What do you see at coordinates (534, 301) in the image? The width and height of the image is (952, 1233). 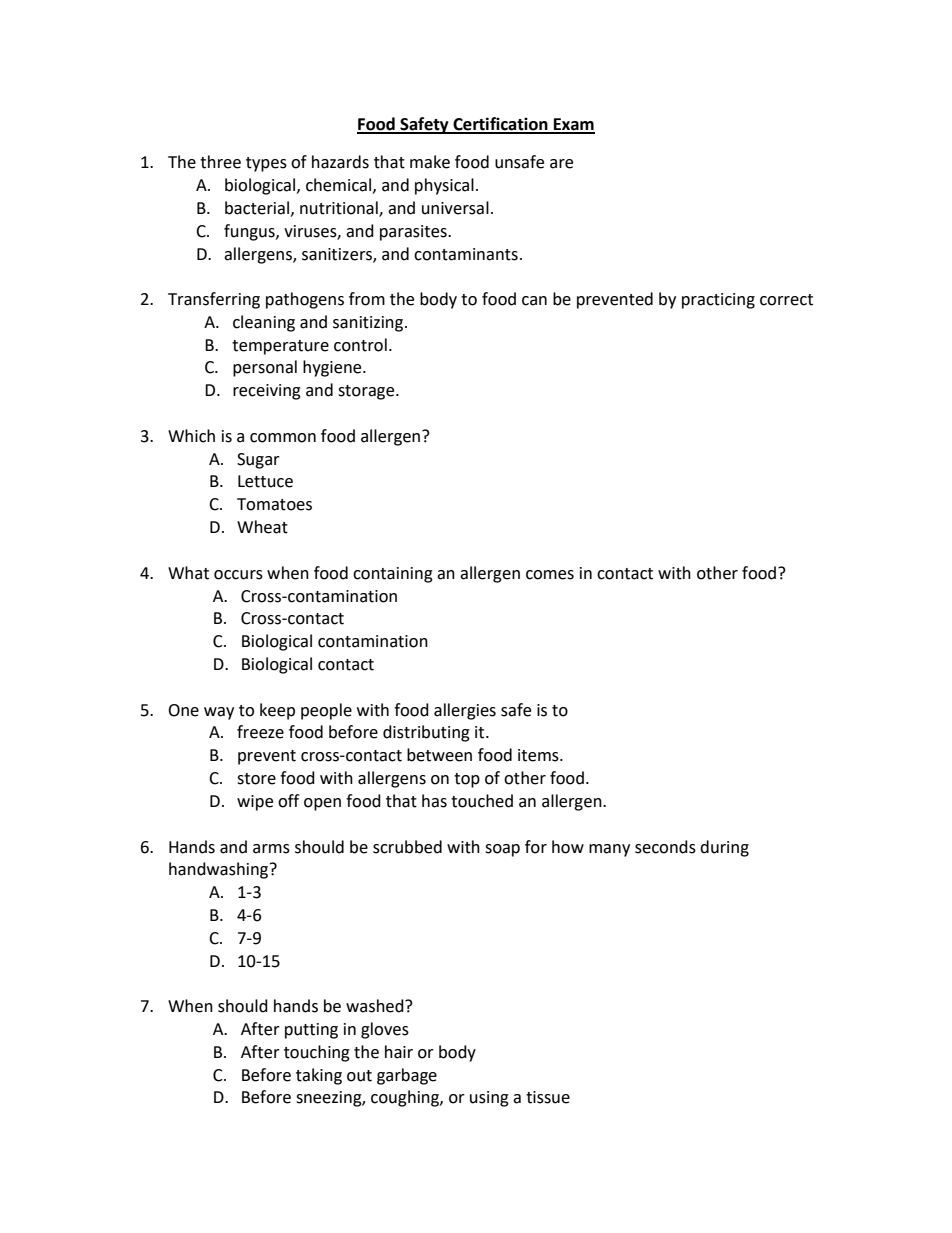 I see `can` at bounding box center [534, 301].
